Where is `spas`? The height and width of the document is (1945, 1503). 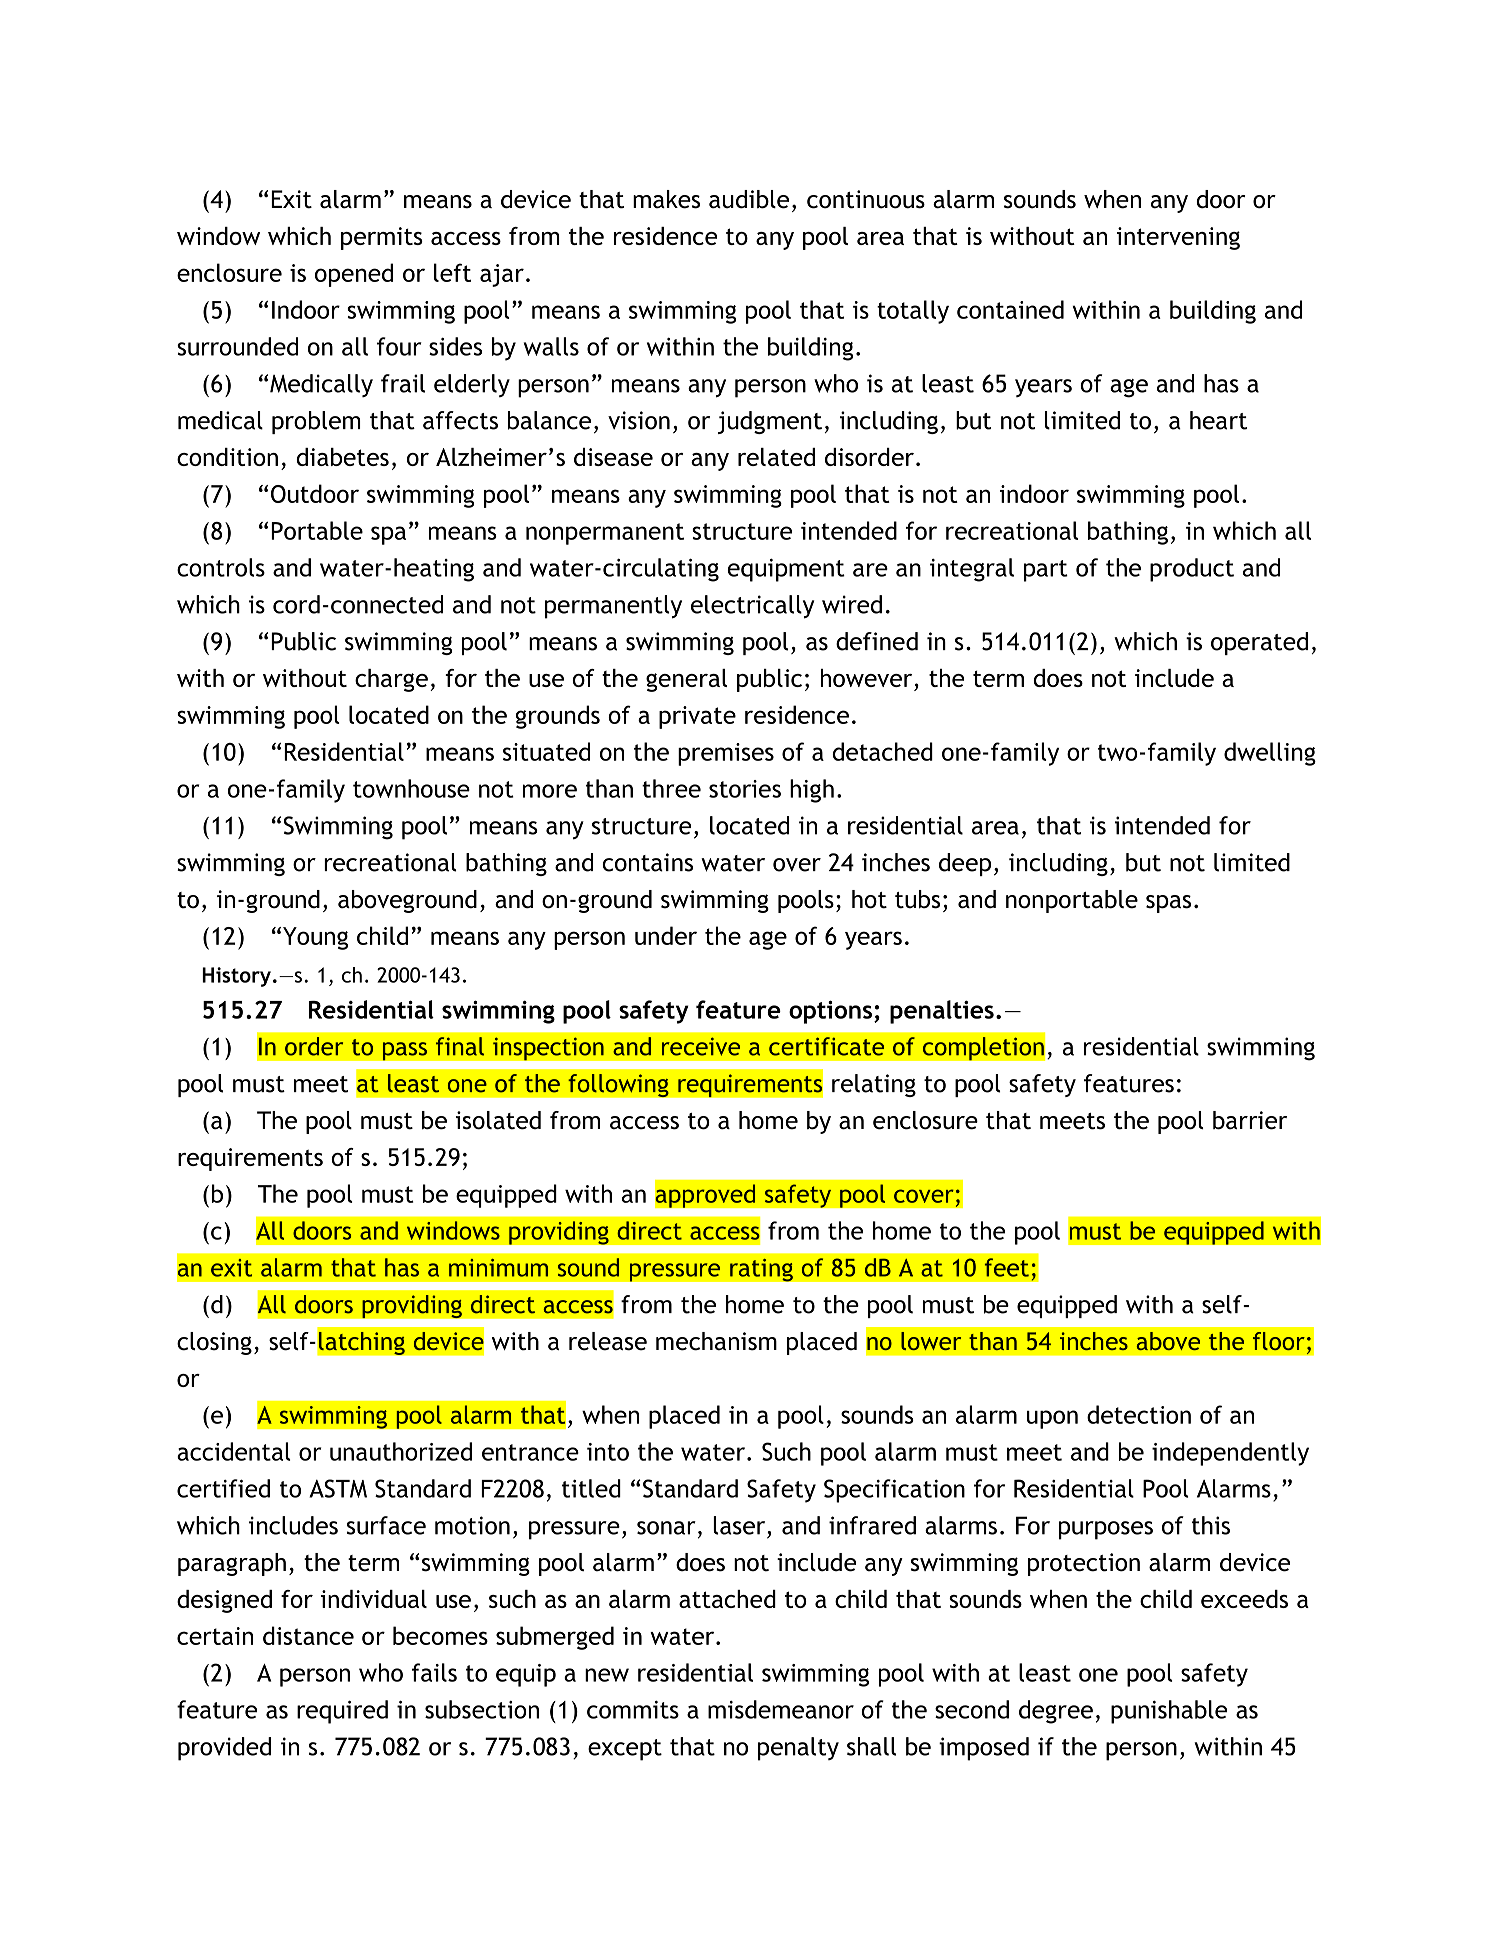
spas is located at coordinates (1168, 904).
